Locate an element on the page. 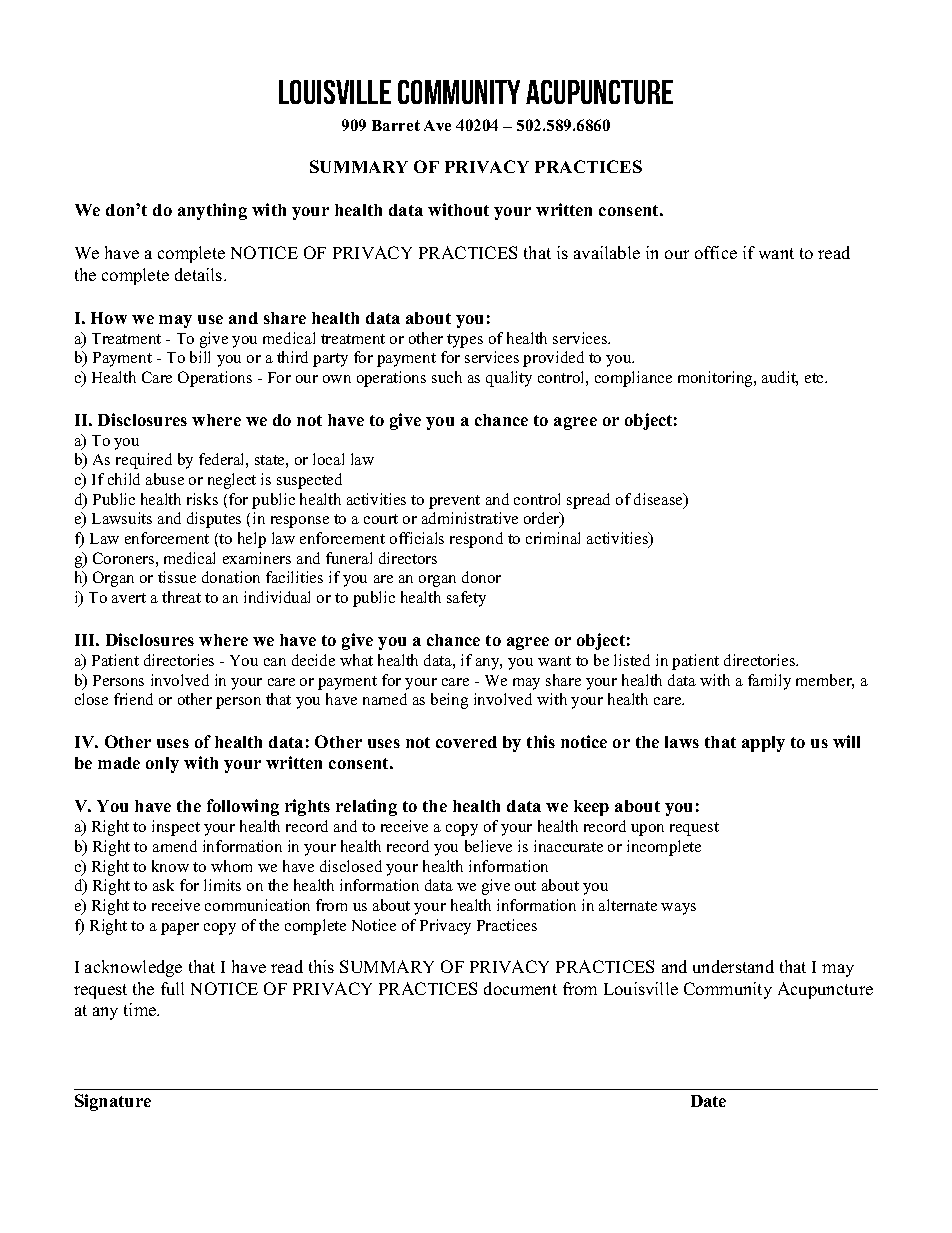 The width and height of the document is (952, 1233). document is located at coordinates (520, 988).
